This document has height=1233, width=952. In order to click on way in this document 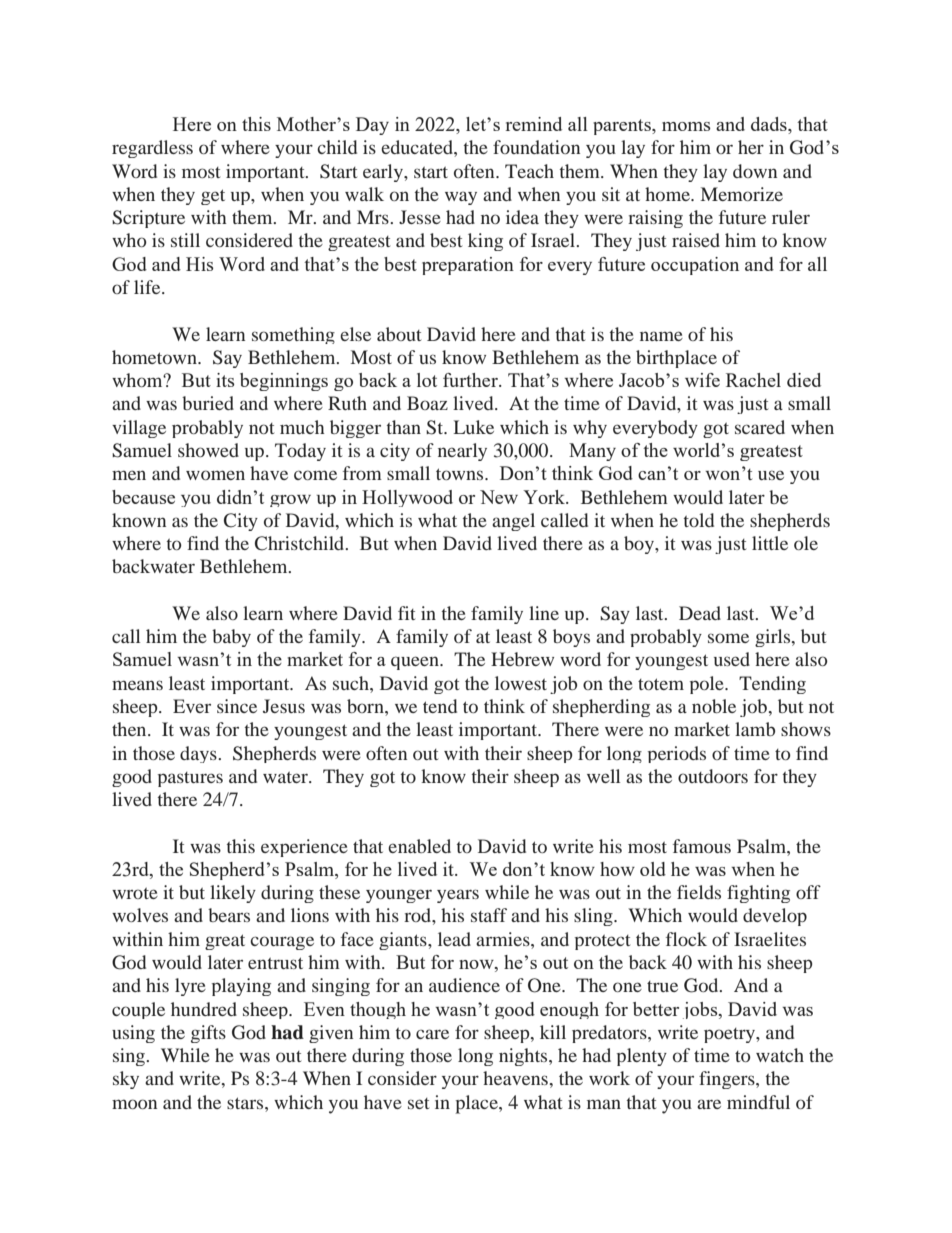, I will do `click(461, 198)`.
